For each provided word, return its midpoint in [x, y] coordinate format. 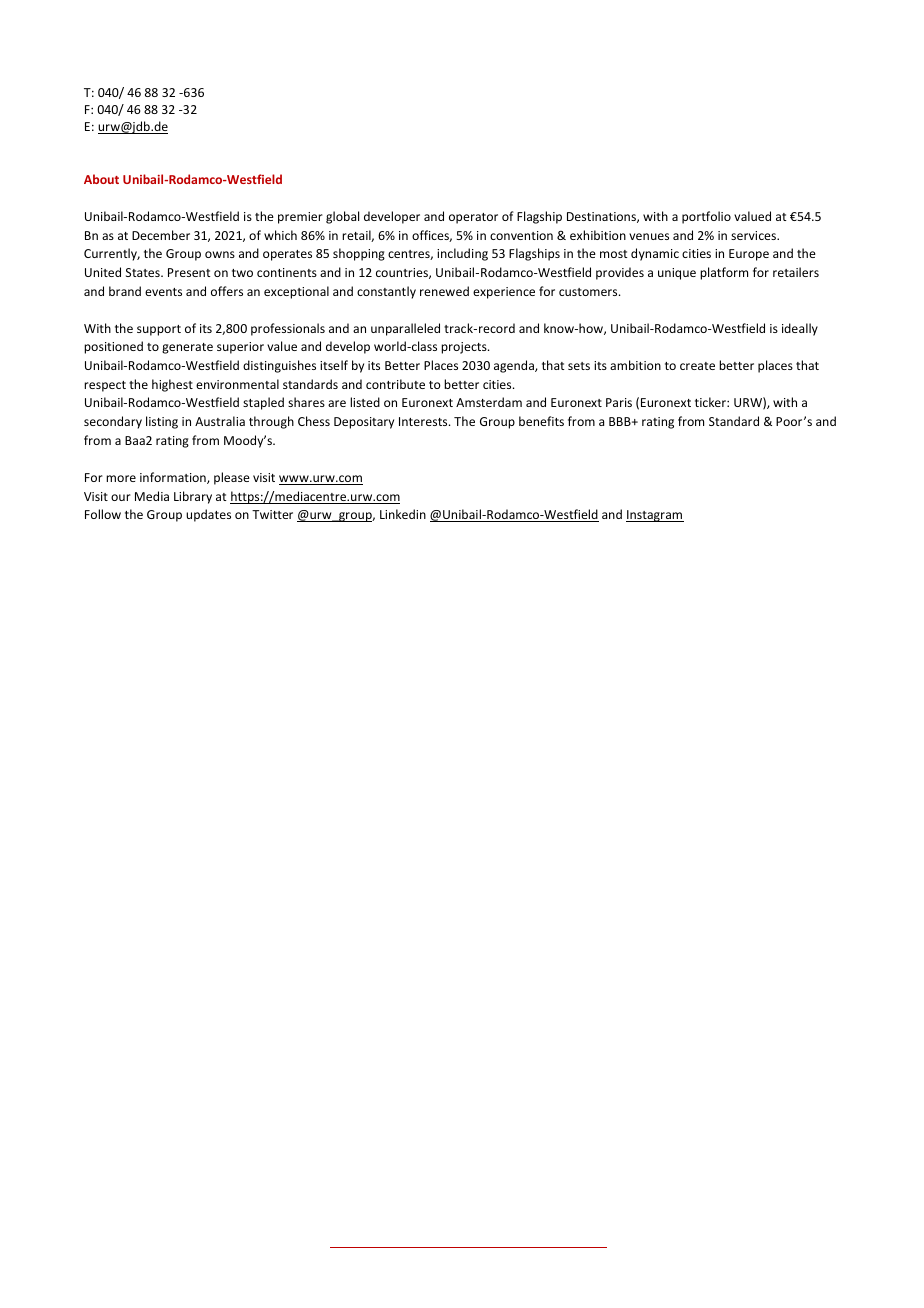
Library [193, 497]
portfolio [706, 217]
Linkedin [403, 514]
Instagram [655, 516]
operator [473, 218]
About [101, 179]
